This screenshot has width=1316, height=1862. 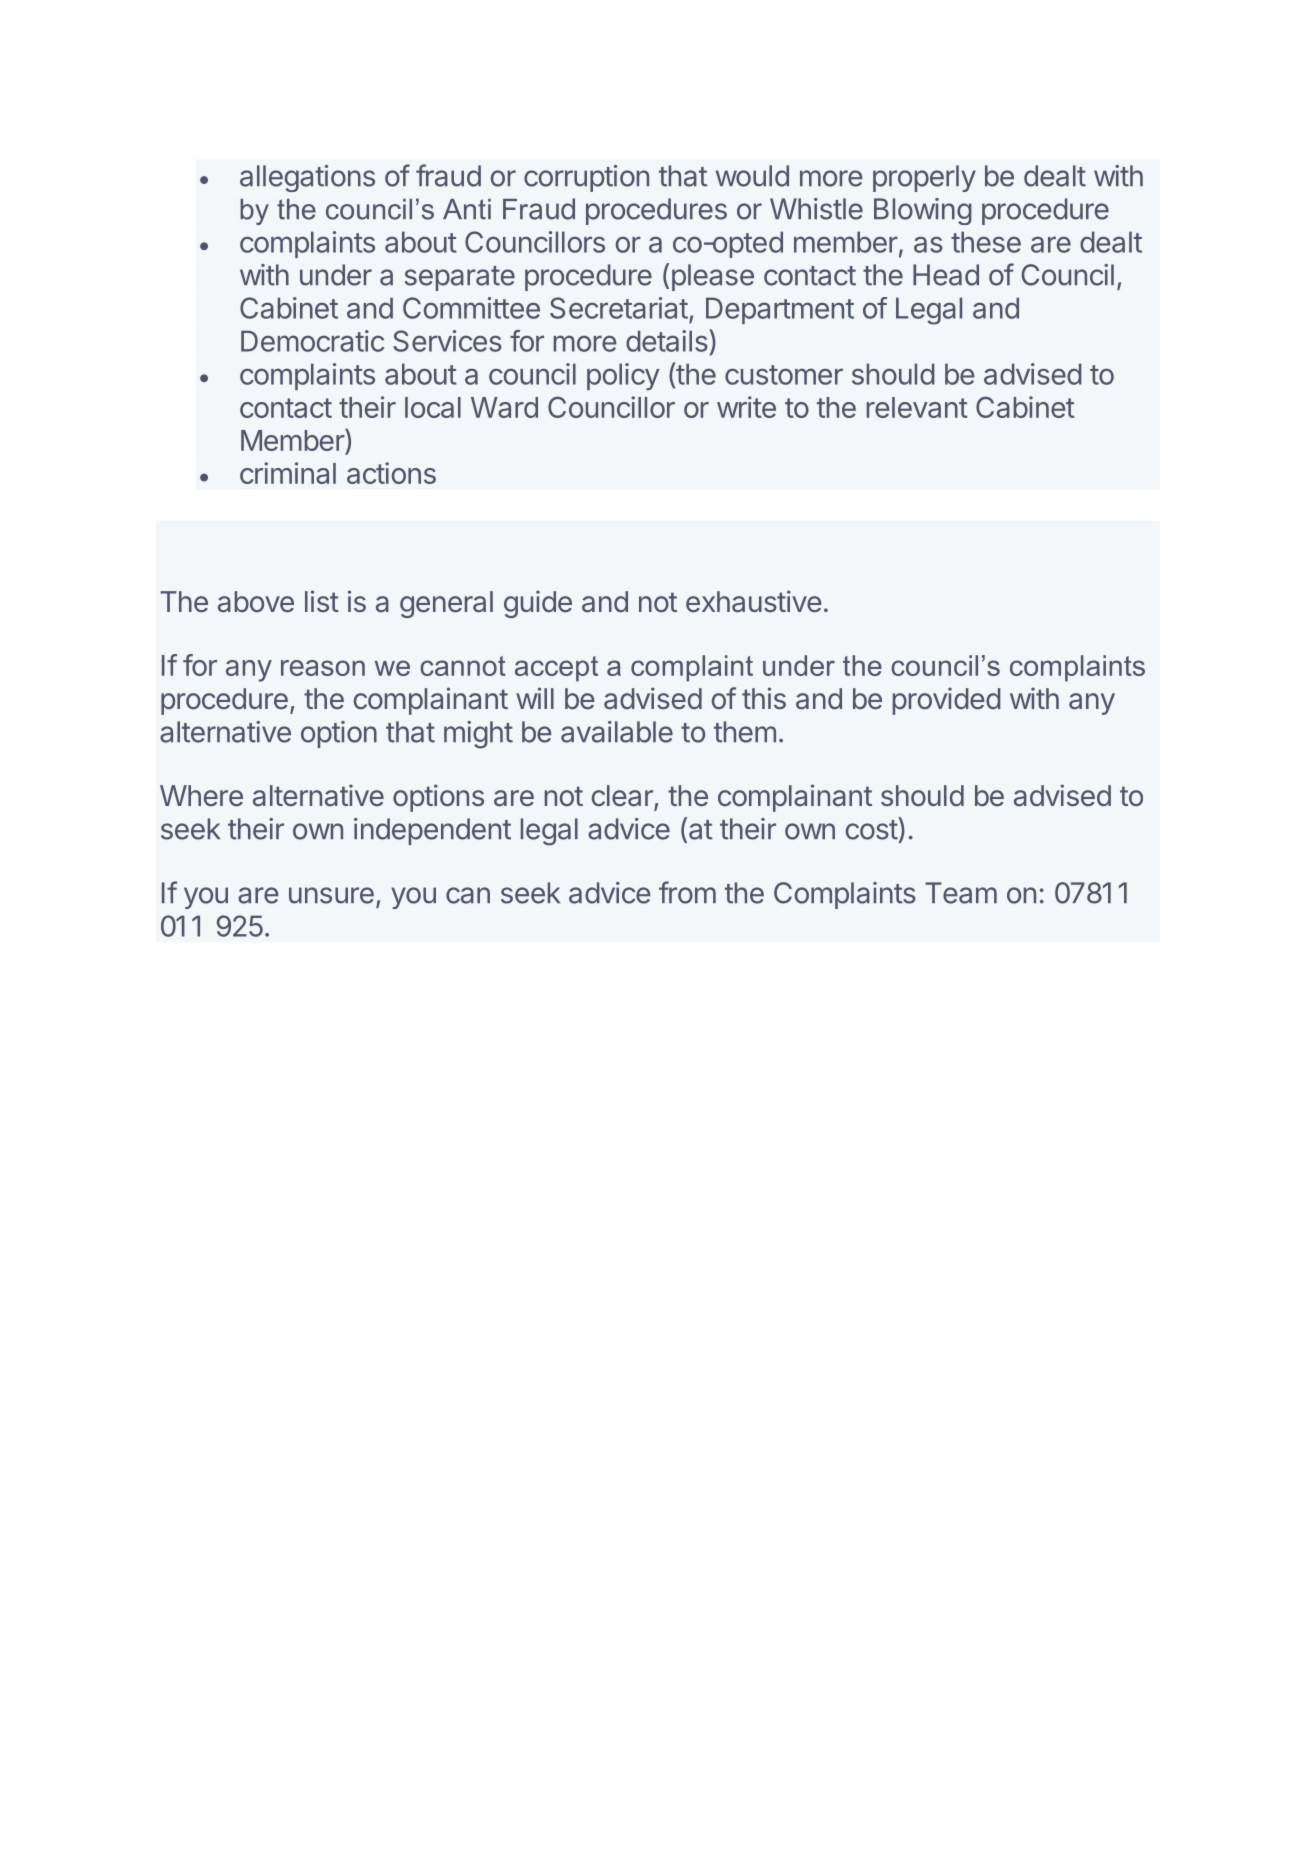 What do you see at coordinates (917, 407) in the screenshot?
I see `relevant` at bounding box center [917, 407].
